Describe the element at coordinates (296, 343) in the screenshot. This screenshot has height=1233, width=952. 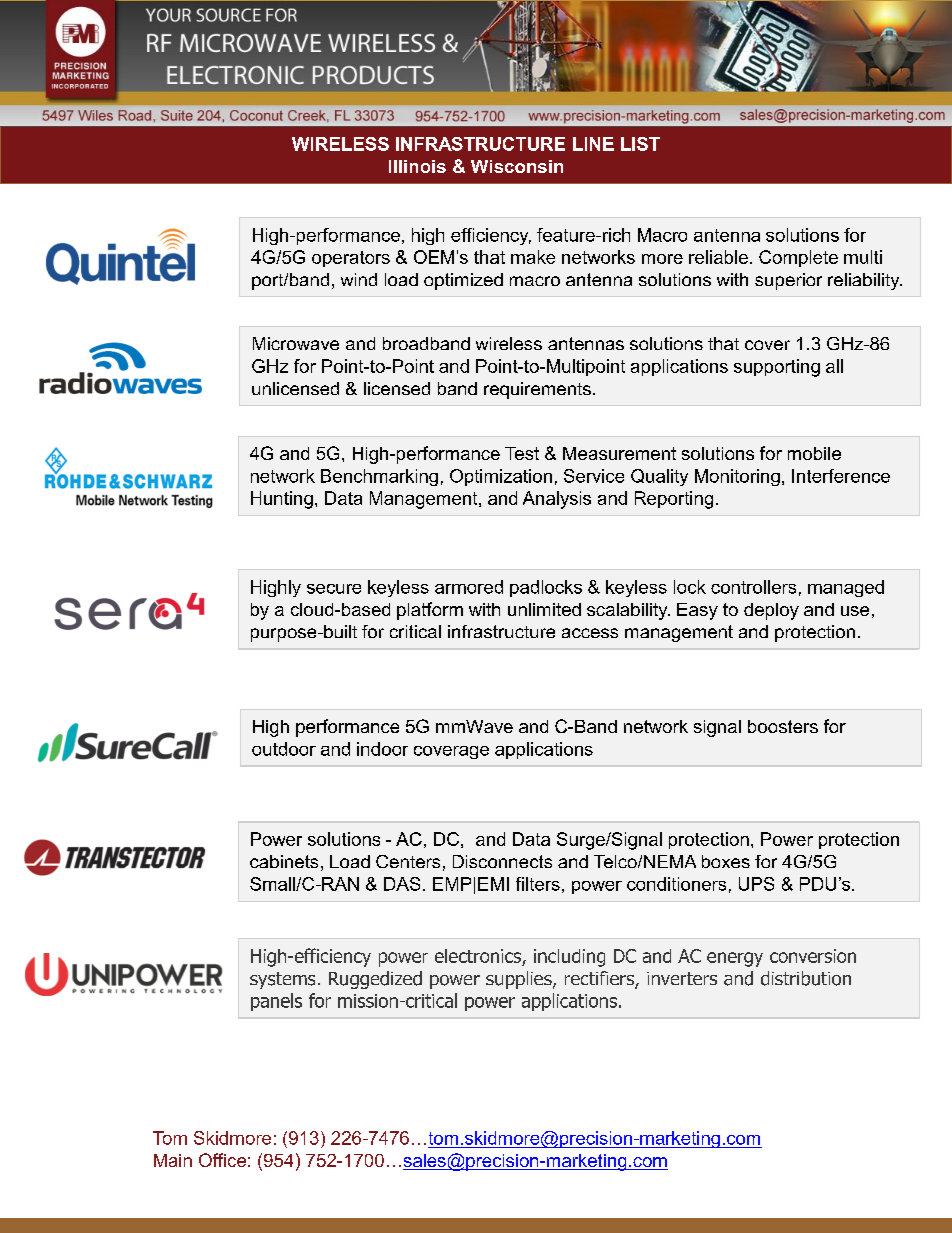
I see `Microwave` at that location.
